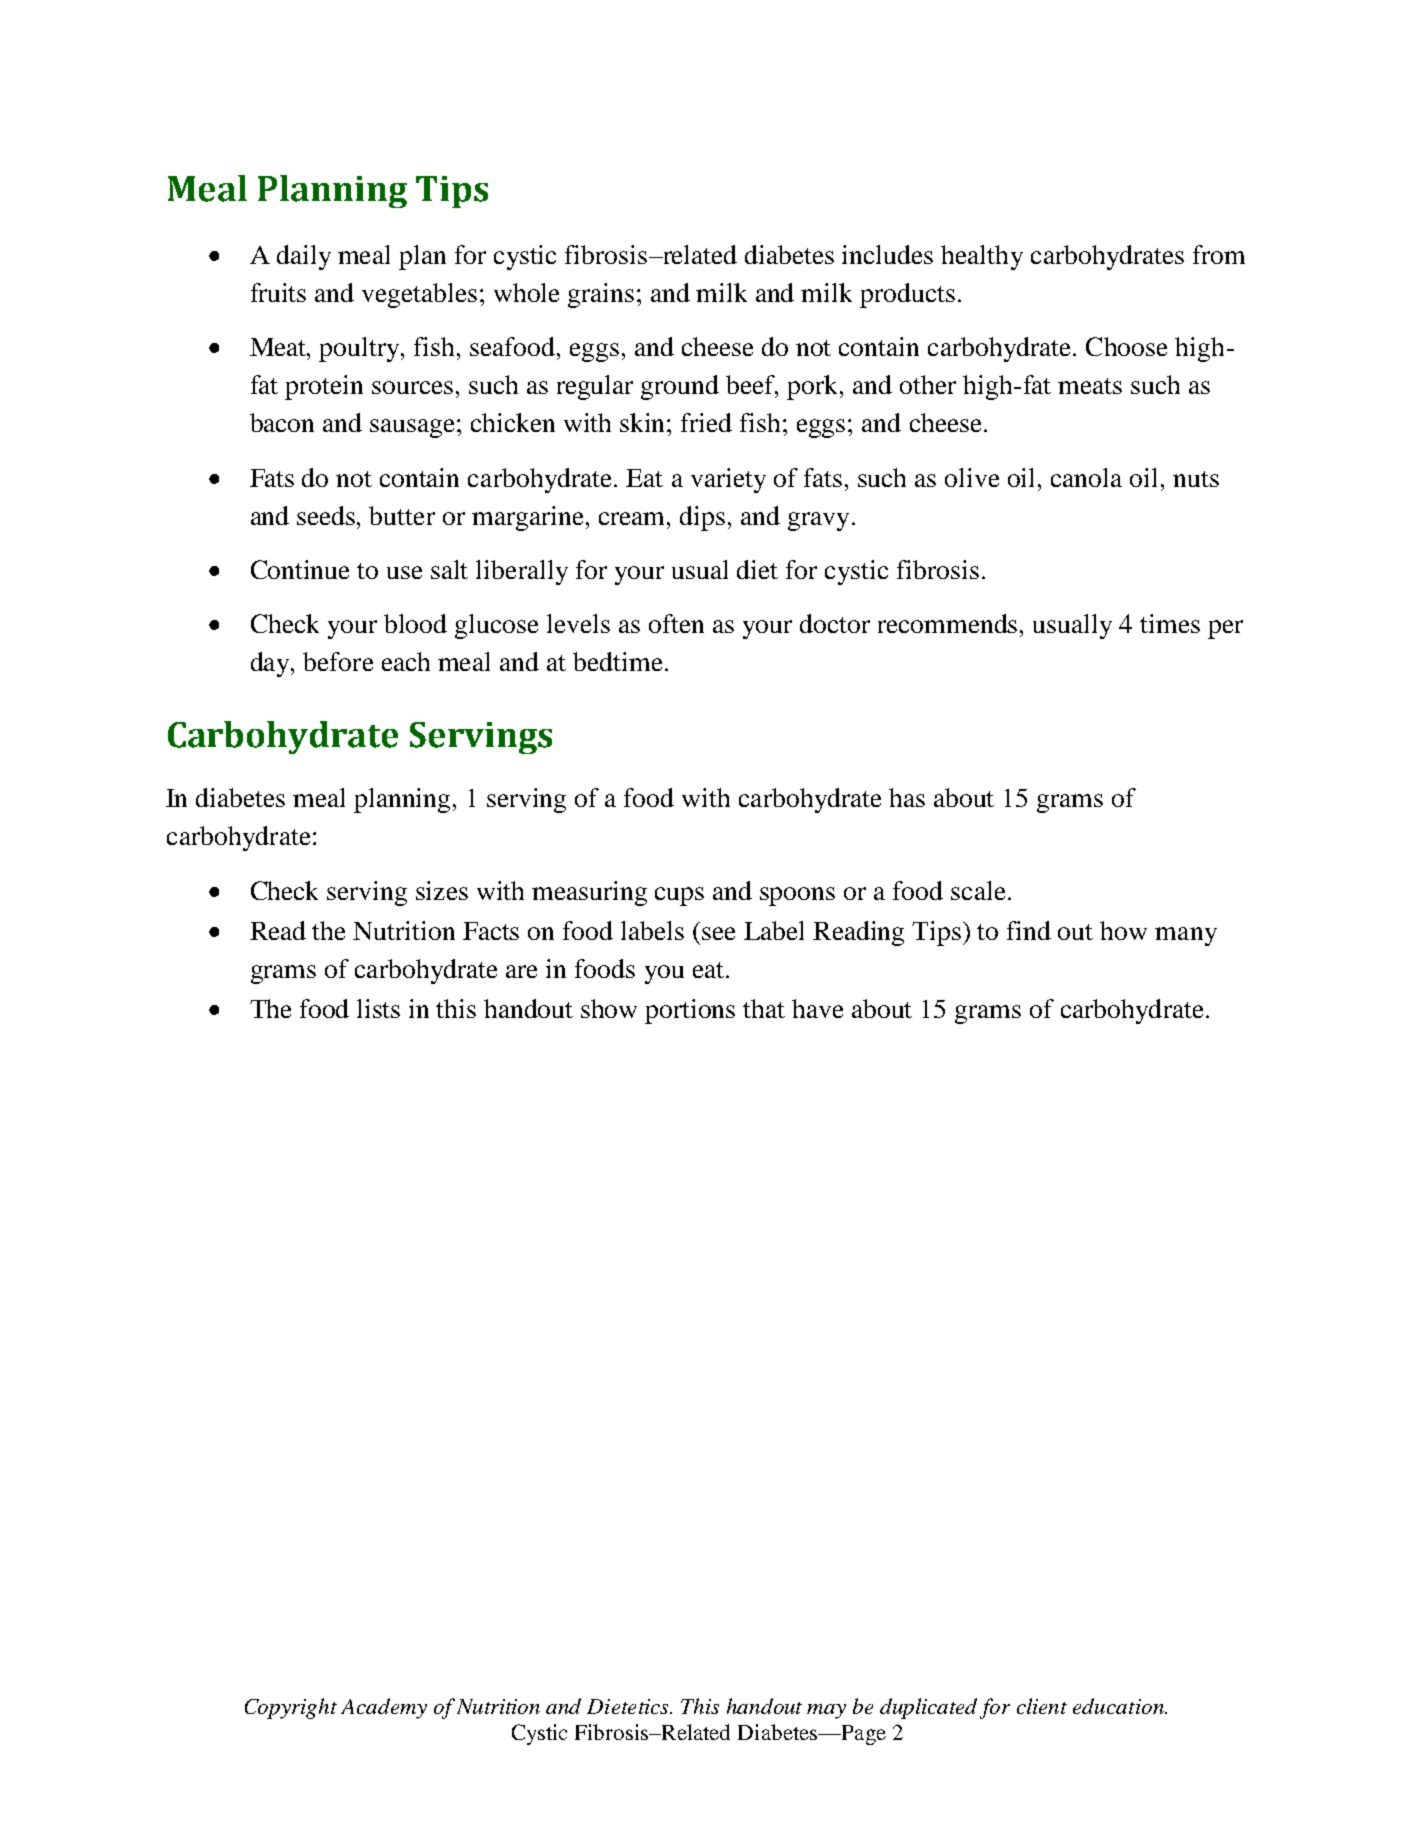 This screenshot has width=1414, height=1829. What do you see at coordinates (378, 1008) in the screenshot?
I see `lists` at bounding box center [378, 1008].
